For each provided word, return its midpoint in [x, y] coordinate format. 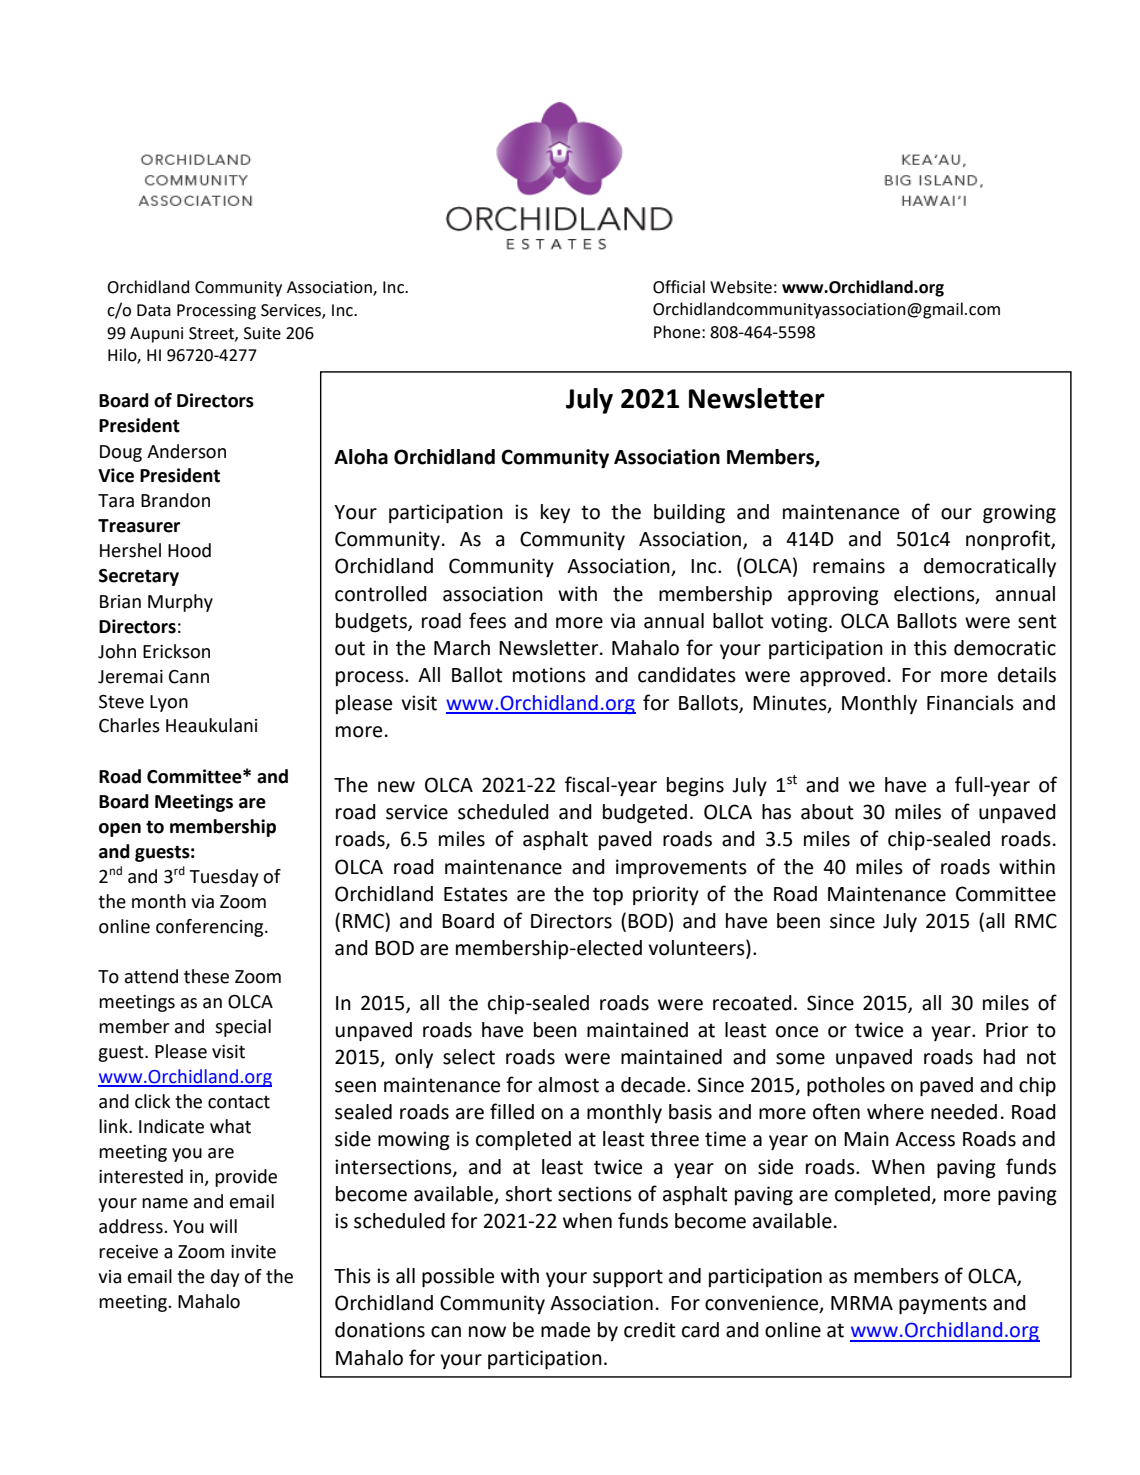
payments [943, 1305]
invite [253, 1252]
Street [212, 334]
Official [679, 287]
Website [741, 287]
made [565, 1330]
